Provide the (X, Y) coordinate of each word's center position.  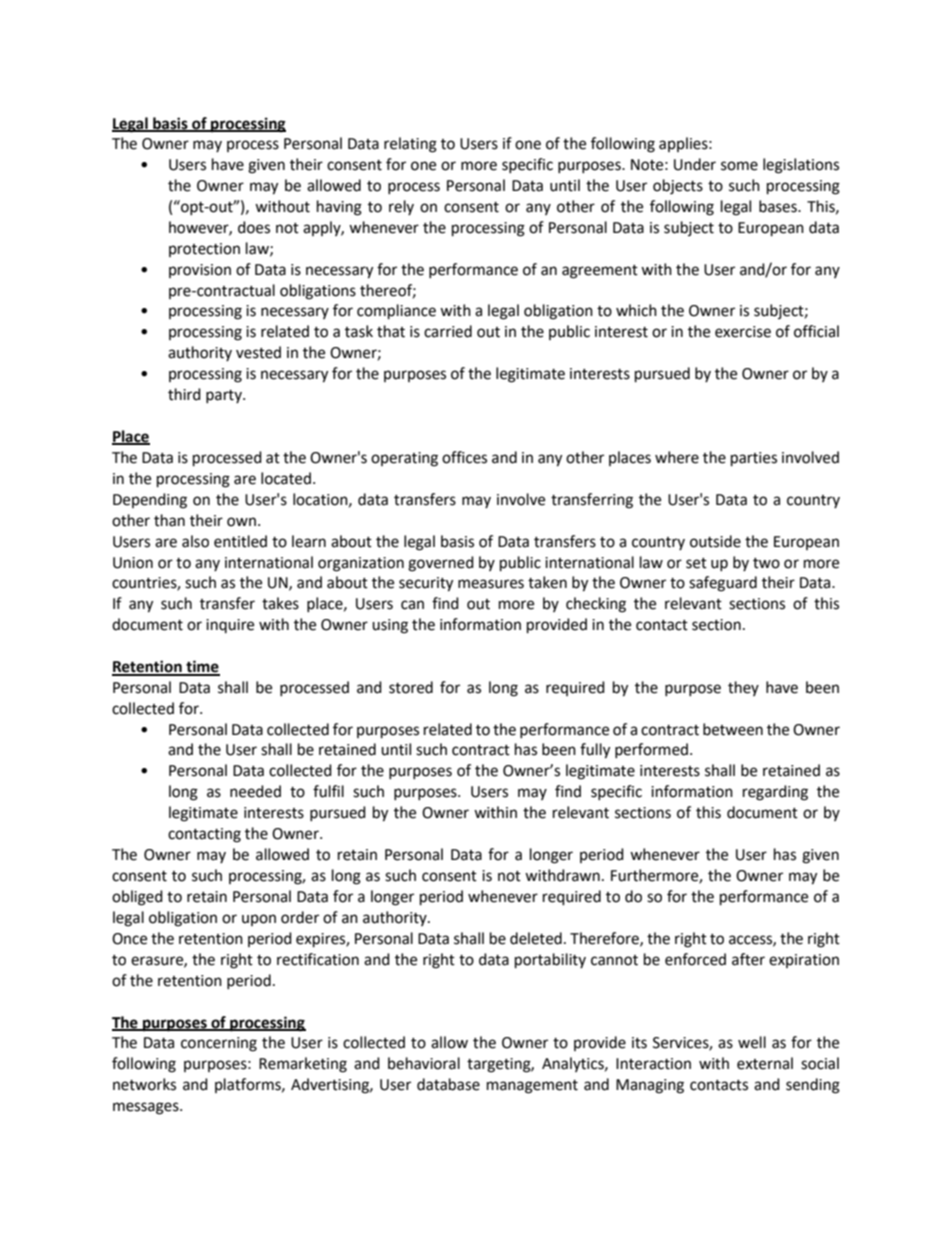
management (532, 1087)
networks (144, 1084)
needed (255, 791)
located (286, 478)
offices (464, 457)
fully (595, 751)
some (739, 166)
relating (410, 145)
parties (754, 459)
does (254, 227)
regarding (775, 793)
